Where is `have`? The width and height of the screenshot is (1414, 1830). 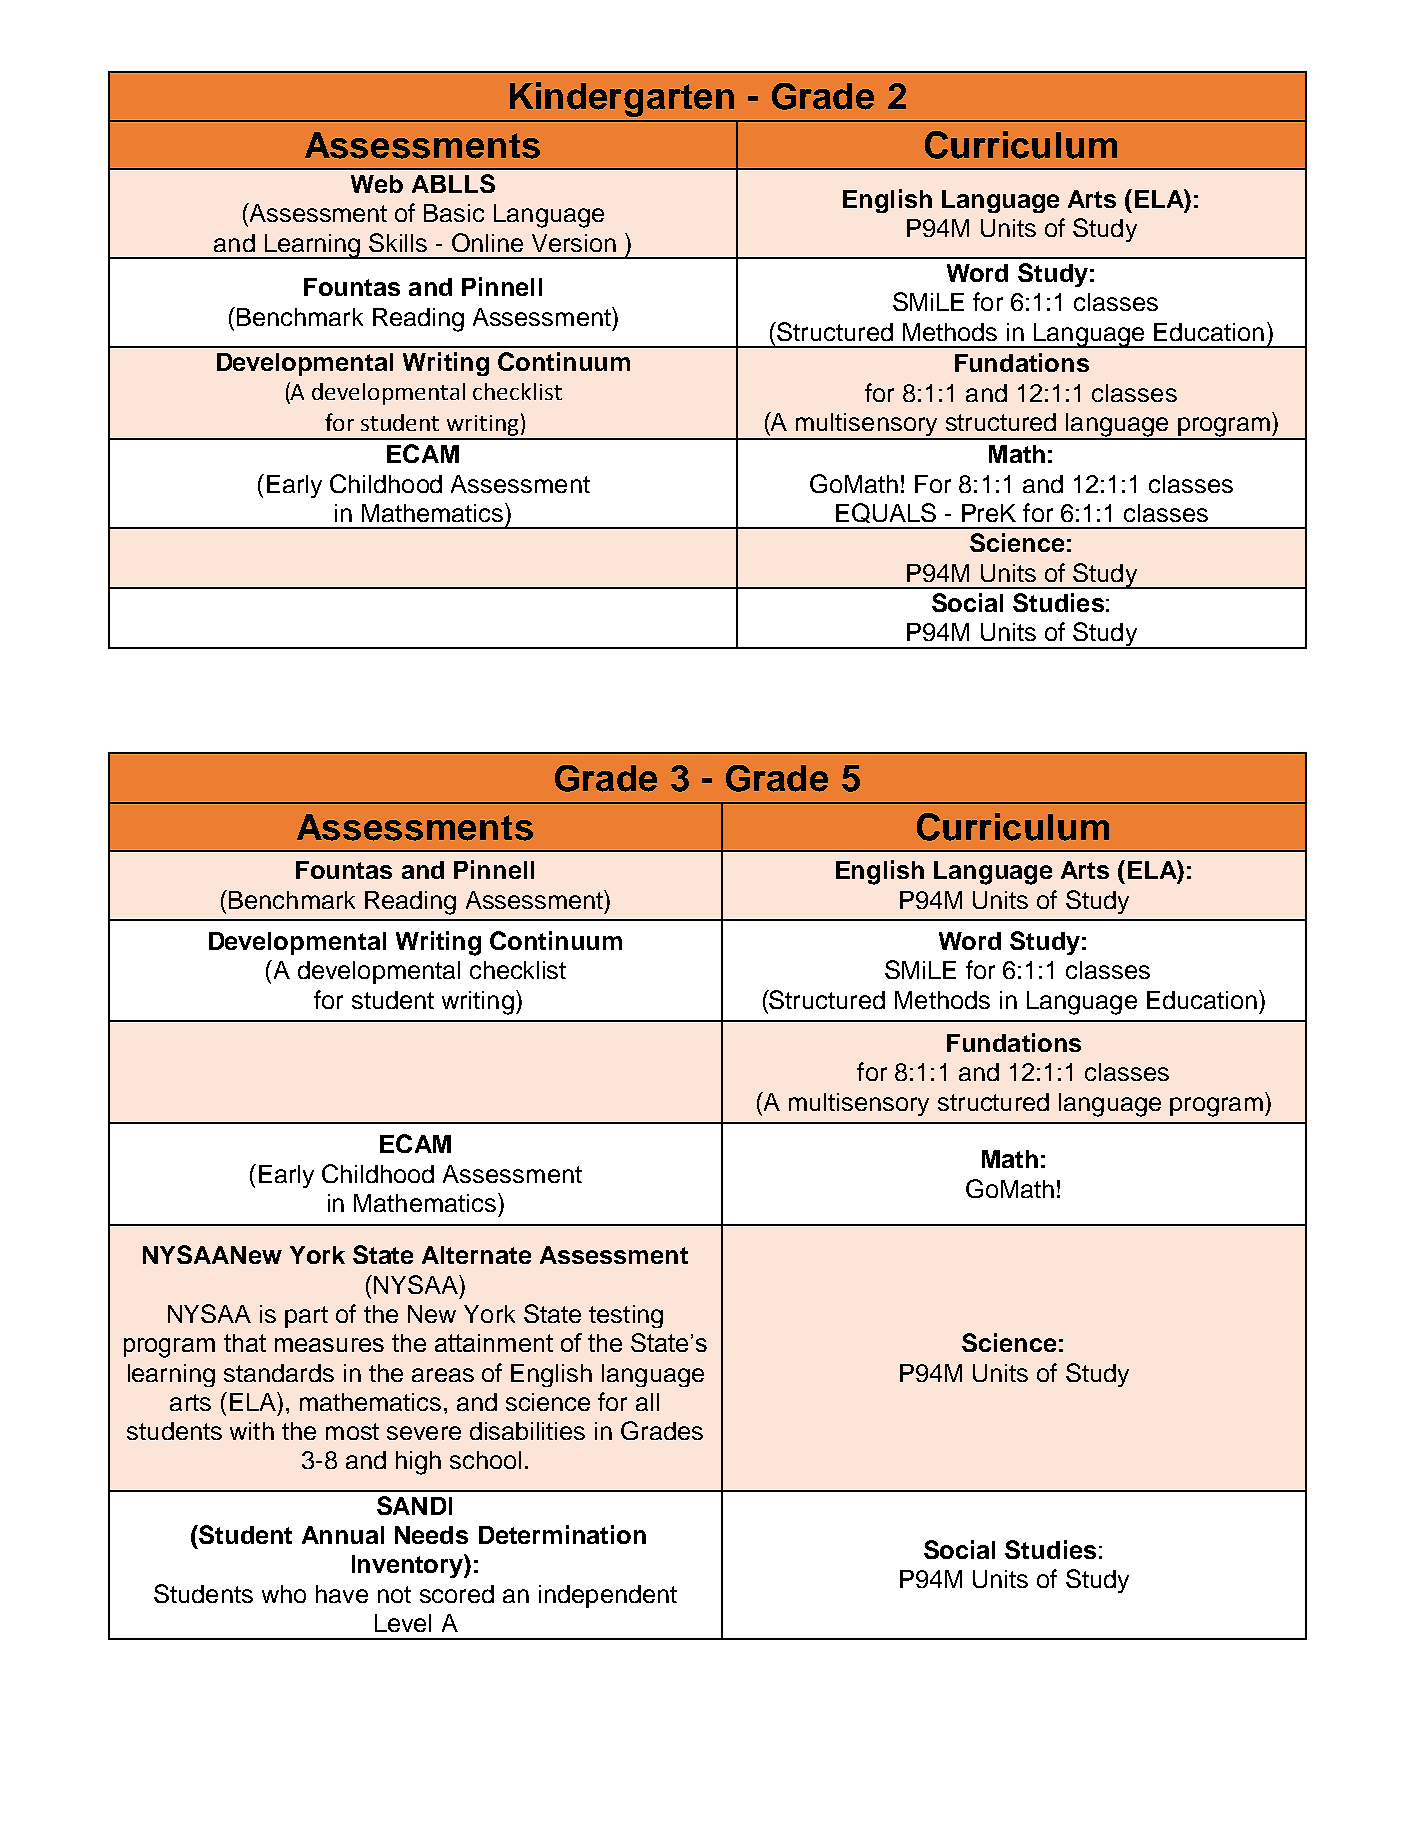 have is located at coordinates (342, 1594).
